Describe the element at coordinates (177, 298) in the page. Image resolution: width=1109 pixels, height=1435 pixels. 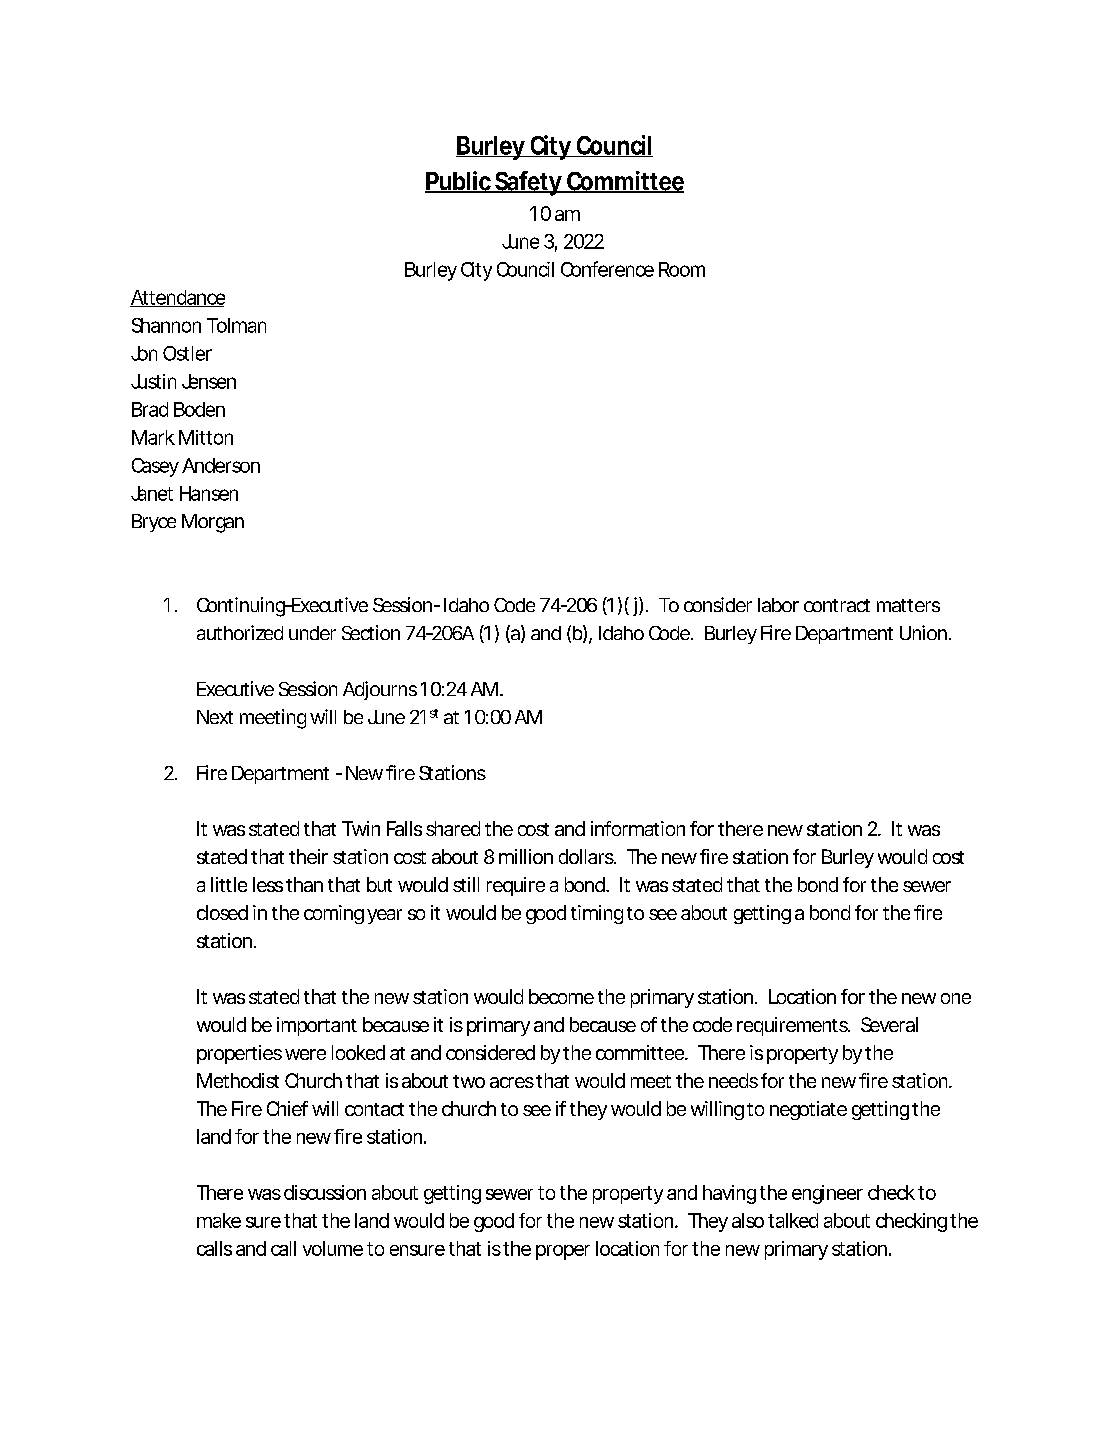
I see `Attendance` at that location.
